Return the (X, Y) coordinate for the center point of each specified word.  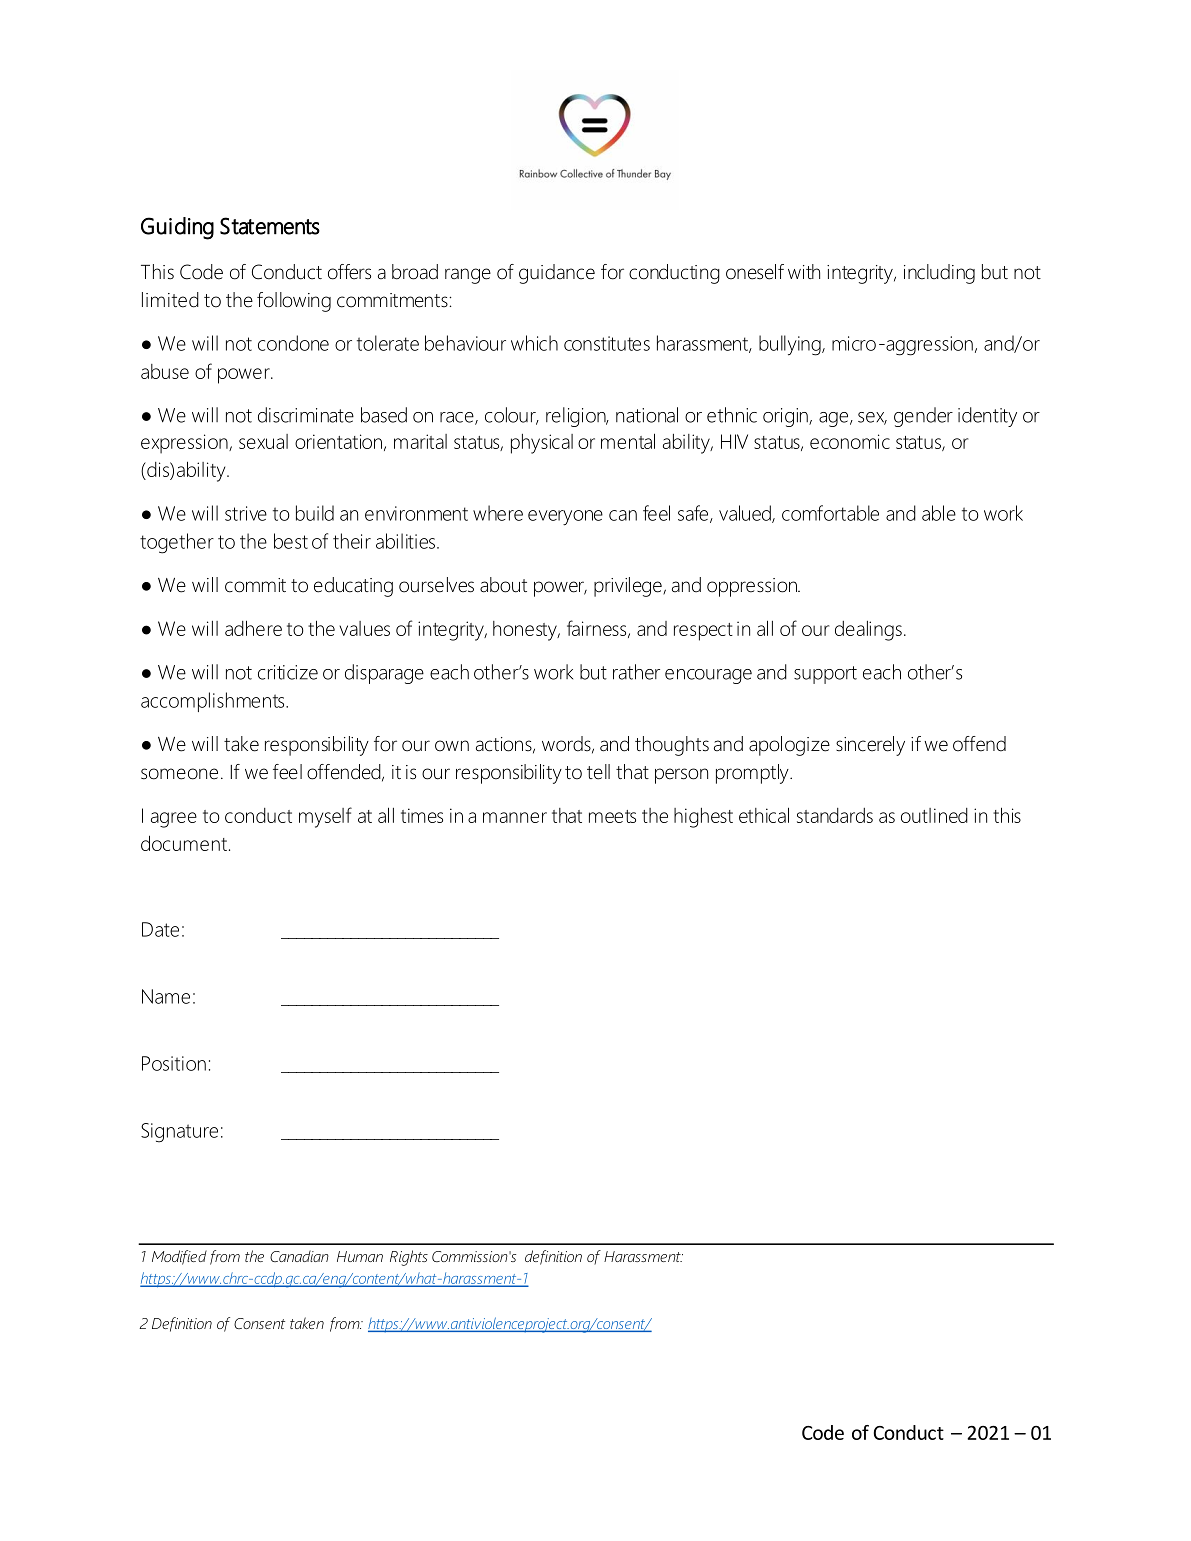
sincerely (870, 746)
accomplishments (214, 702)
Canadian (299, 1256)
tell (598, 772)
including (939, 274)
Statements (270, 226)
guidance (557, 274)
